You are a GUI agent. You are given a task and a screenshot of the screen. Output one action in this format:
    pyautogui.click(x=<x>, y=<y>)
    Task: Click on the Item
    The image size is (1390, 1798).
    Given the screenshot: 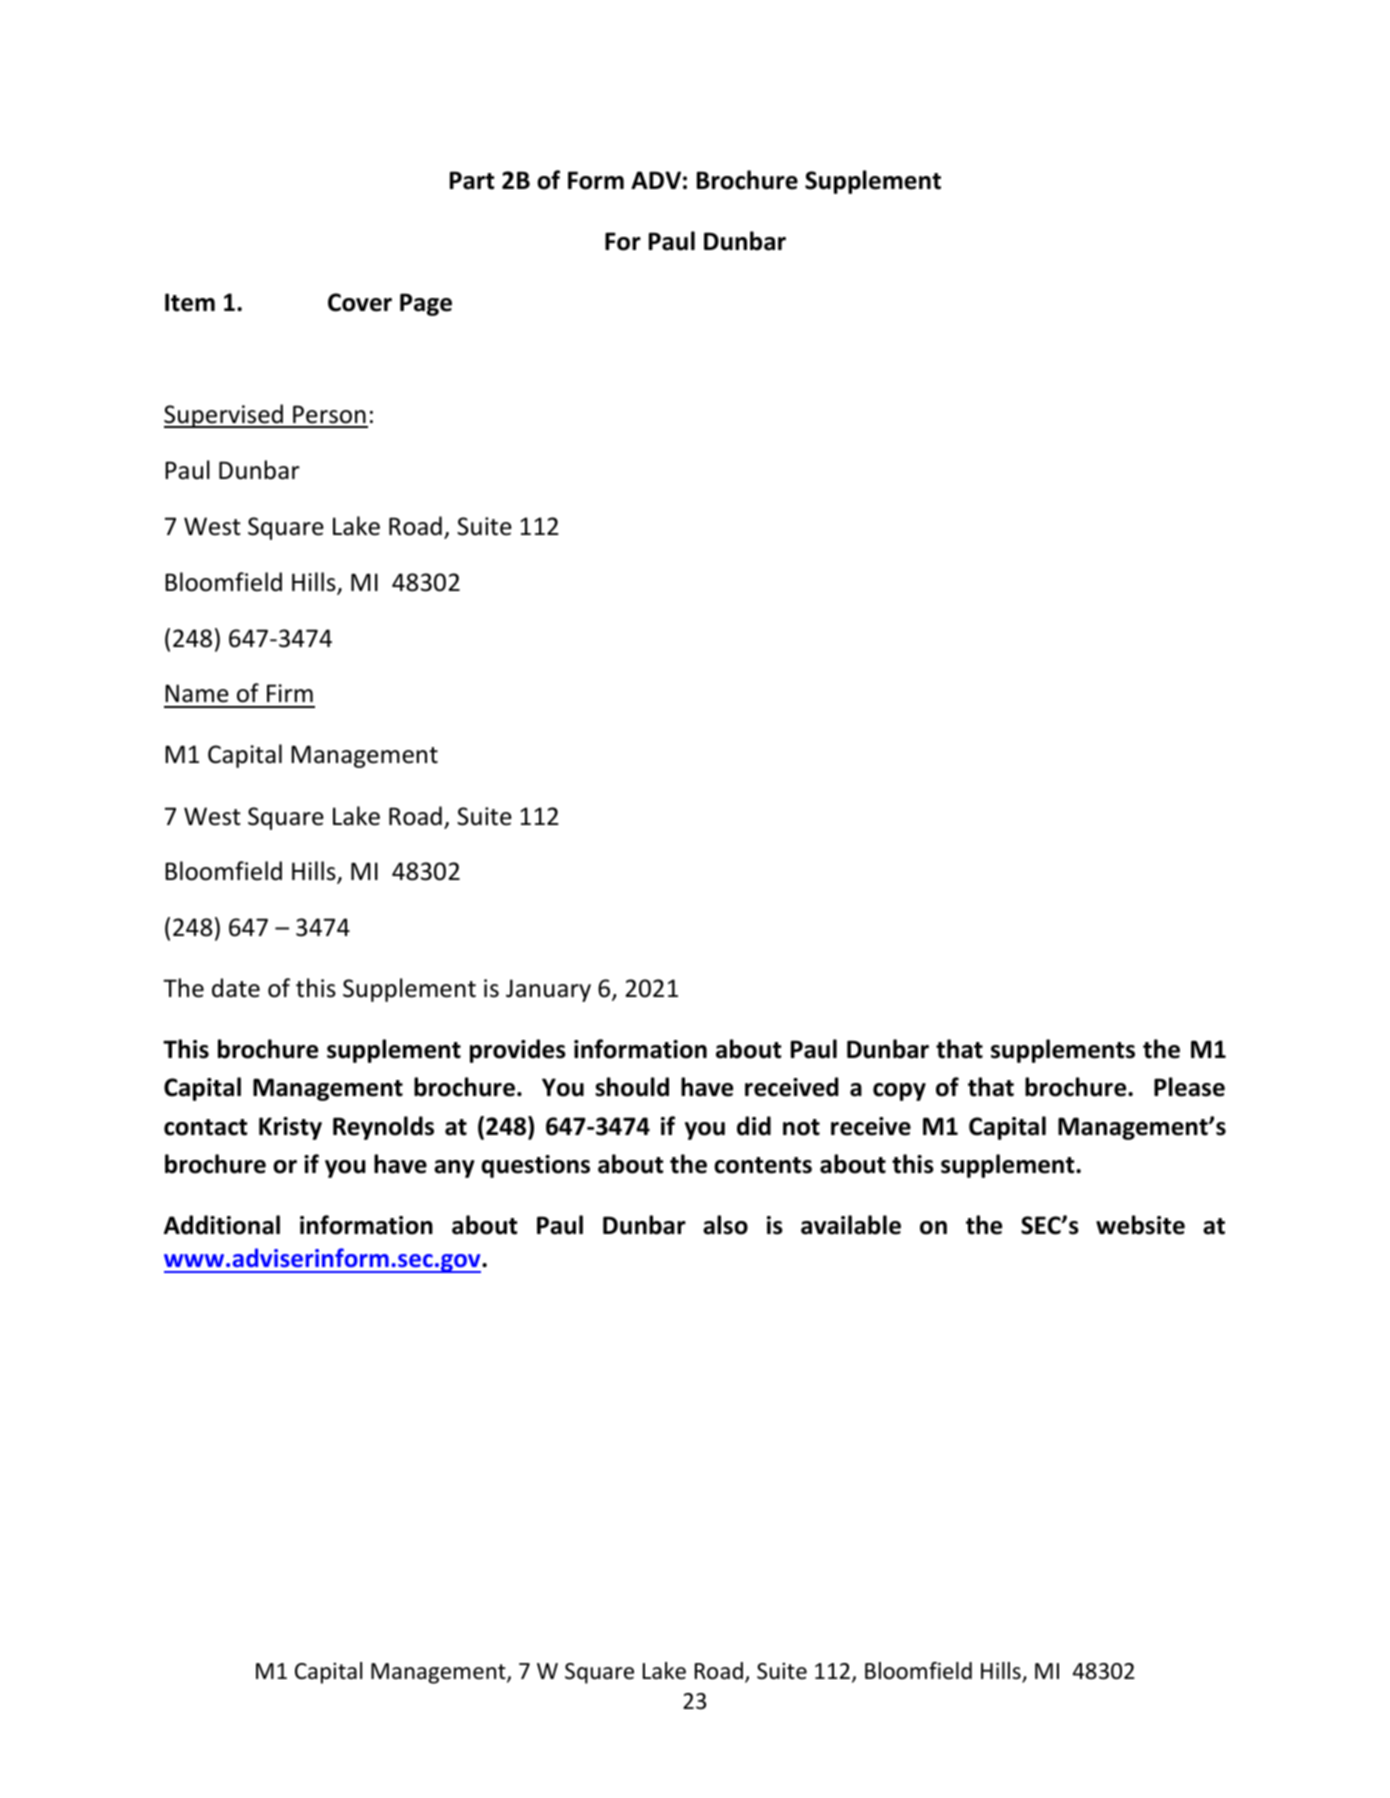 What is the action you would take?
    pyautogui.click(x=190, y=302)
